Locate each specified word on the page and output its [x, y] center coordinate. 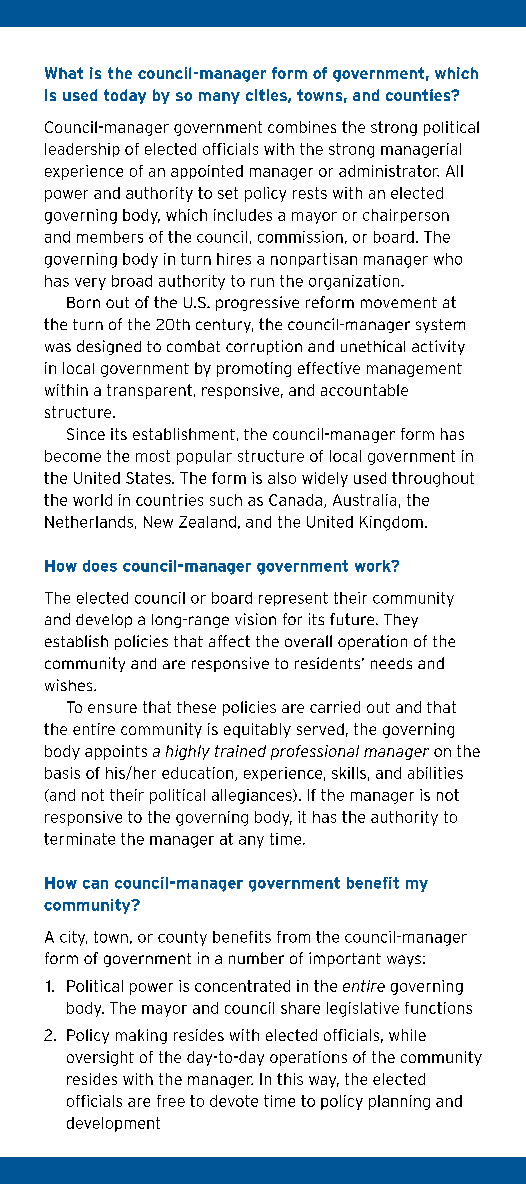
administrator [389, 171]
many [219, 98]
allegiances [253, 796]
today [125, 96]
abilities [435, 773]
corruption [264, 347]
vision [255, 619]
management [414, 370]
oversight [100, 1058]
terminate [79, 839]
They [401, 621]
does [100, 566]
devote [234, 1101]
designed [109, 347]
